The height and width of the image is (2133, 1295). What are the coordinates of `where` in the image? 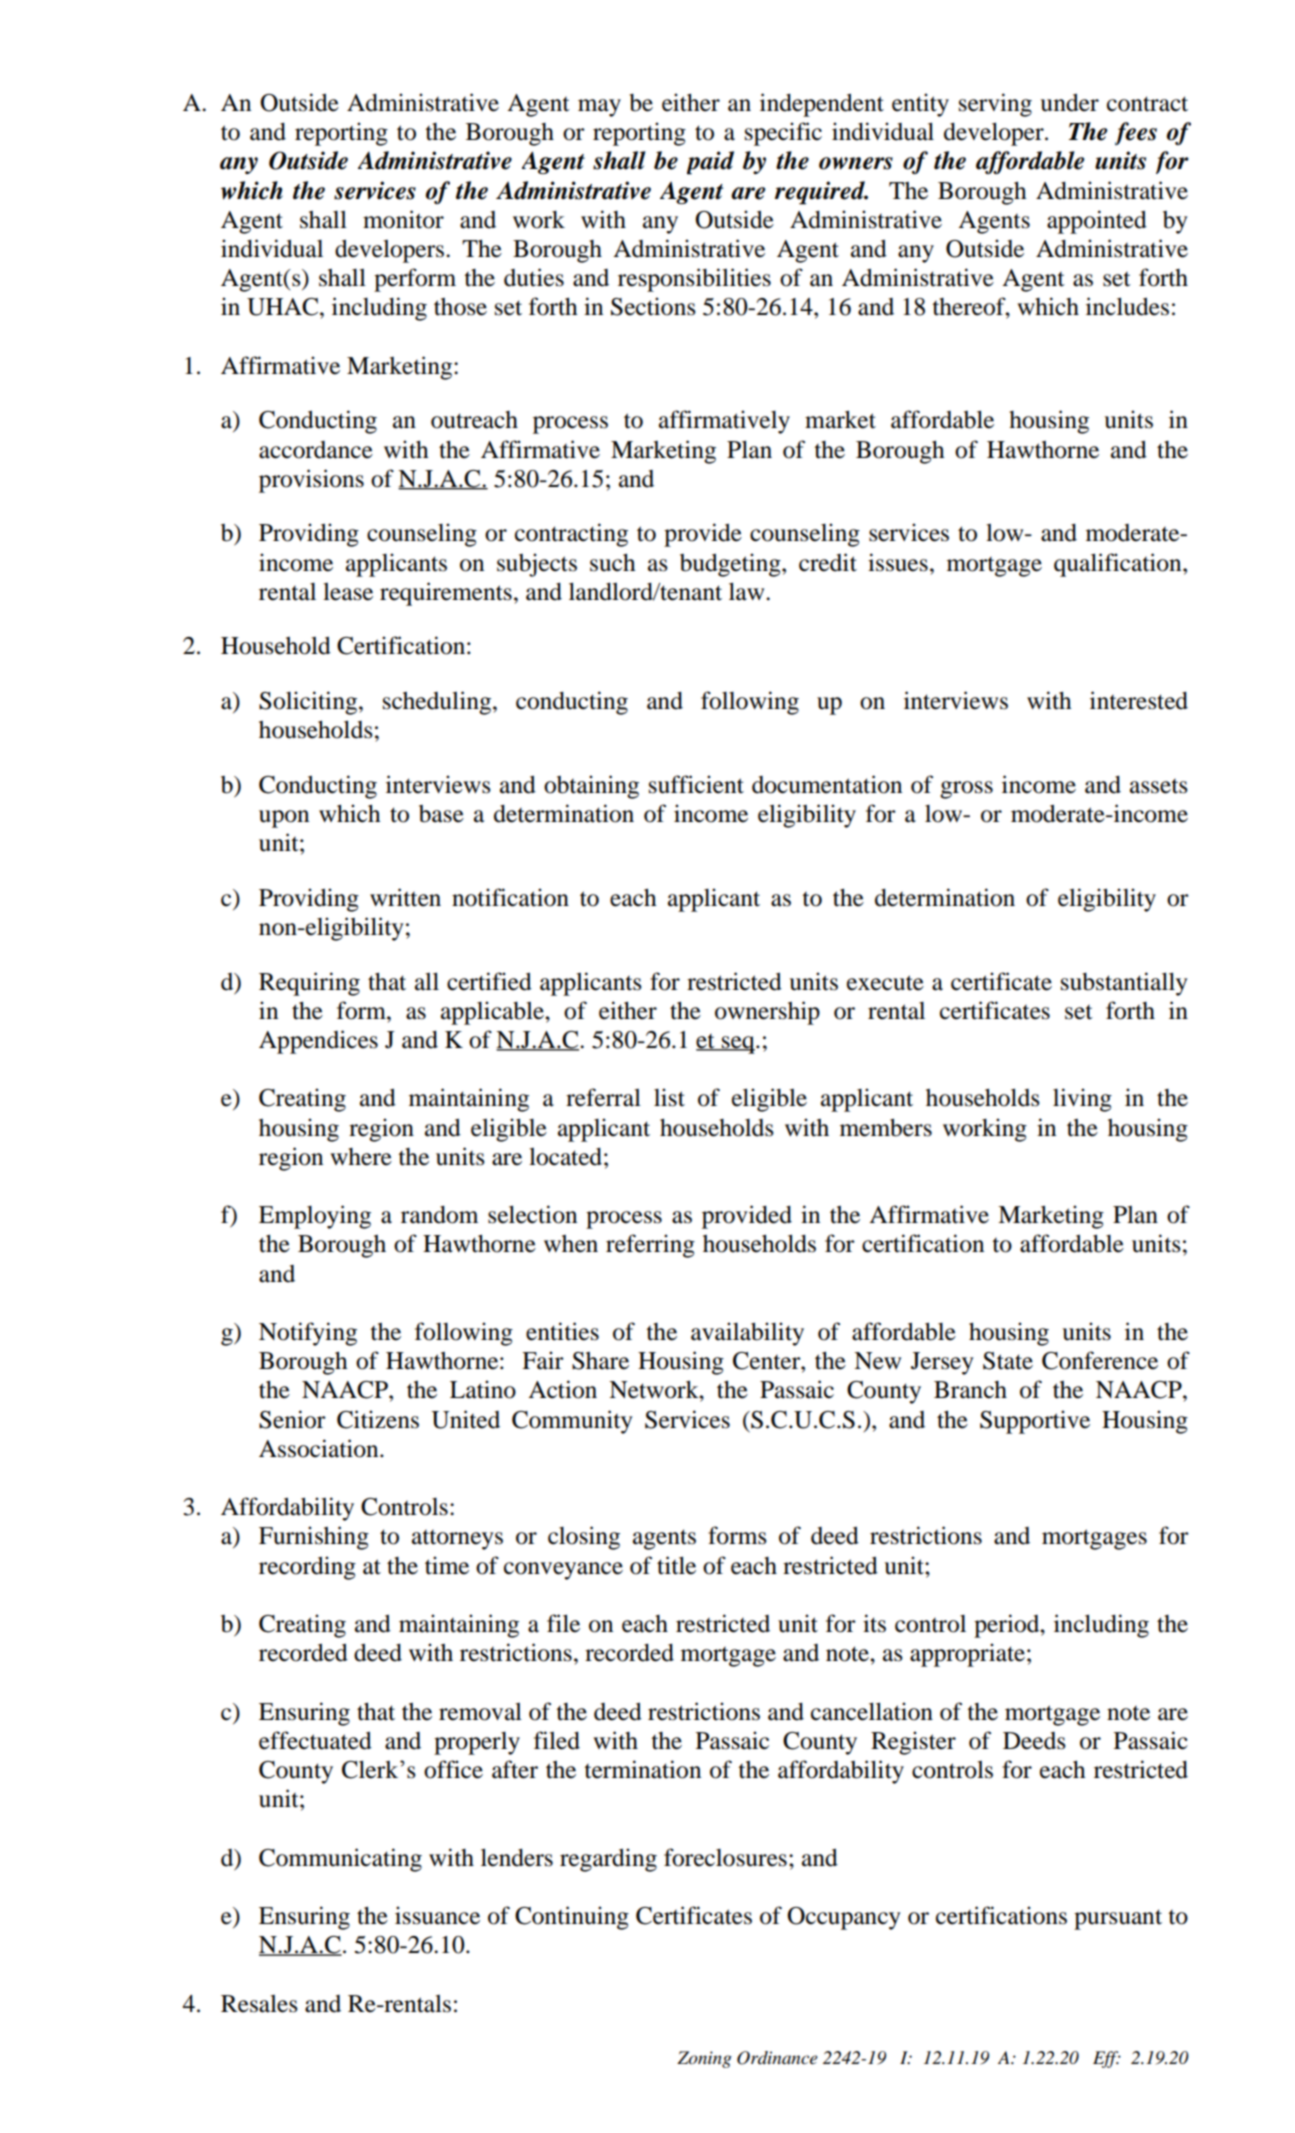 It's located at (361, 1157).
